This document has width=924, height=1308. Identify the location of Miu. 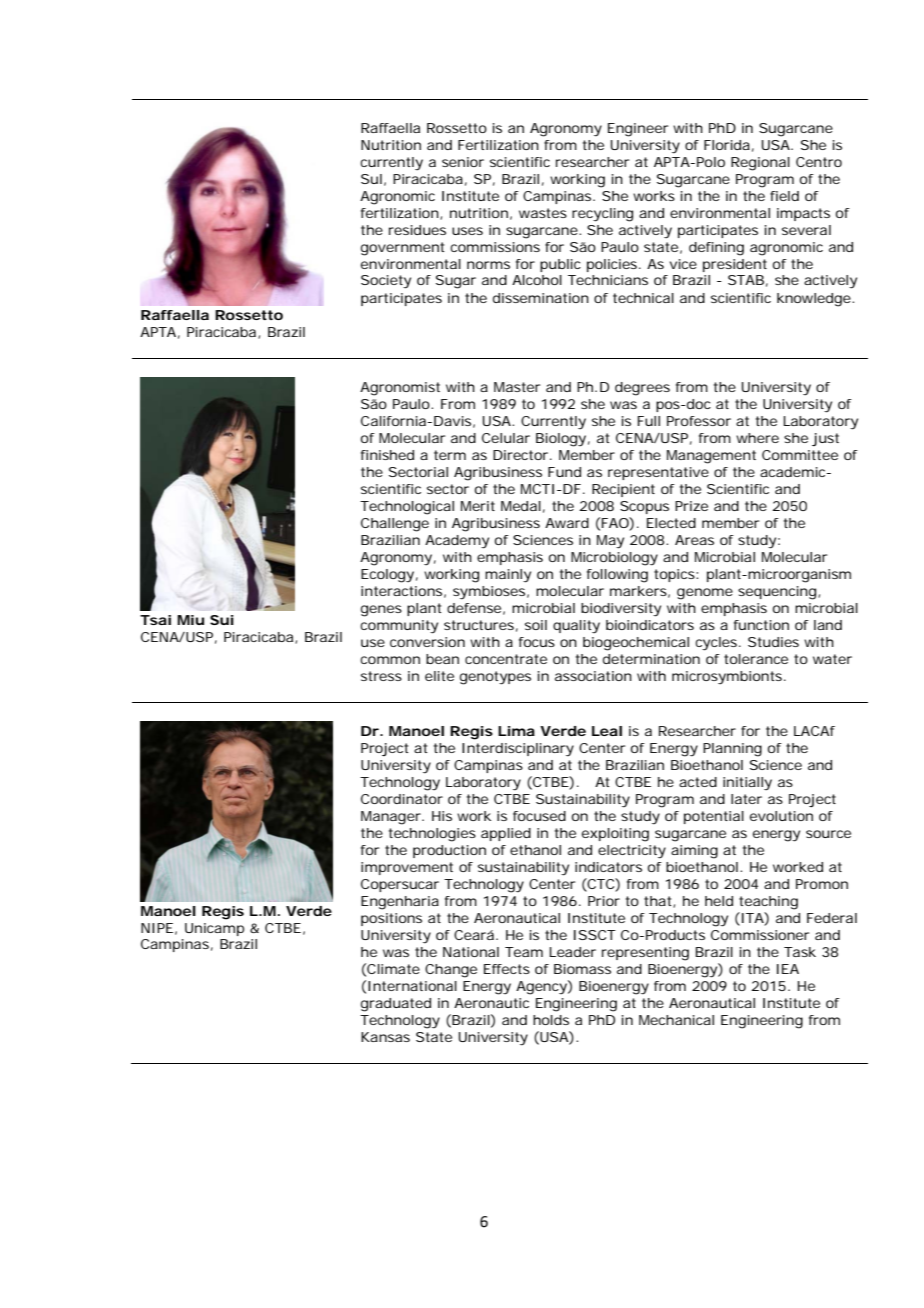
(190, 620).
